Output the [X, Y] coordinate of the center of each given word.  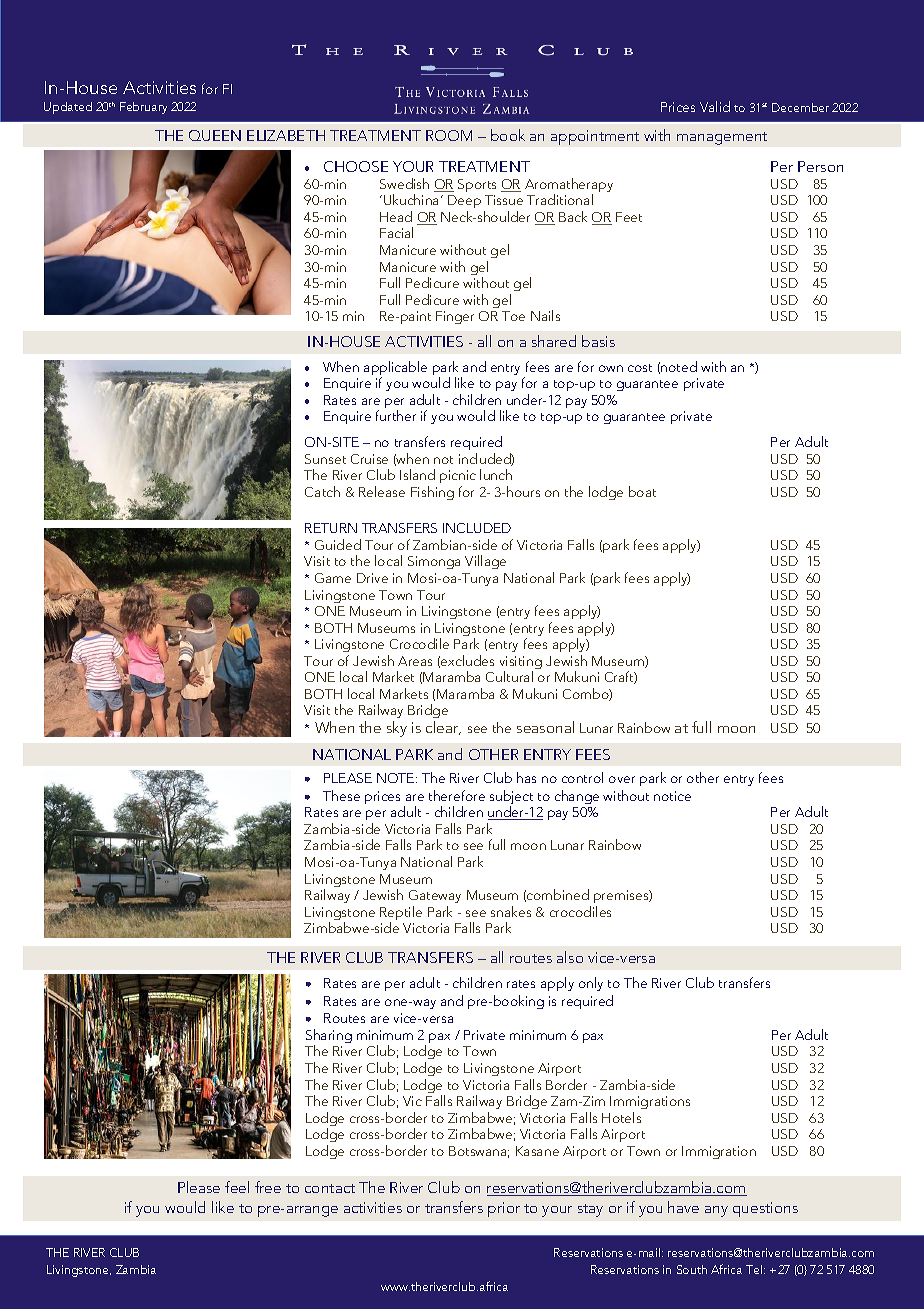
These [341, 795]
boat [642, 491]
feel [237, 1187]
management [722, 138]
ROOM [449, 135]
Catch [322, 491]
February [143, 108]
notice [672, 796]
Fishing [432, 493]
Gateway [435, 896]
